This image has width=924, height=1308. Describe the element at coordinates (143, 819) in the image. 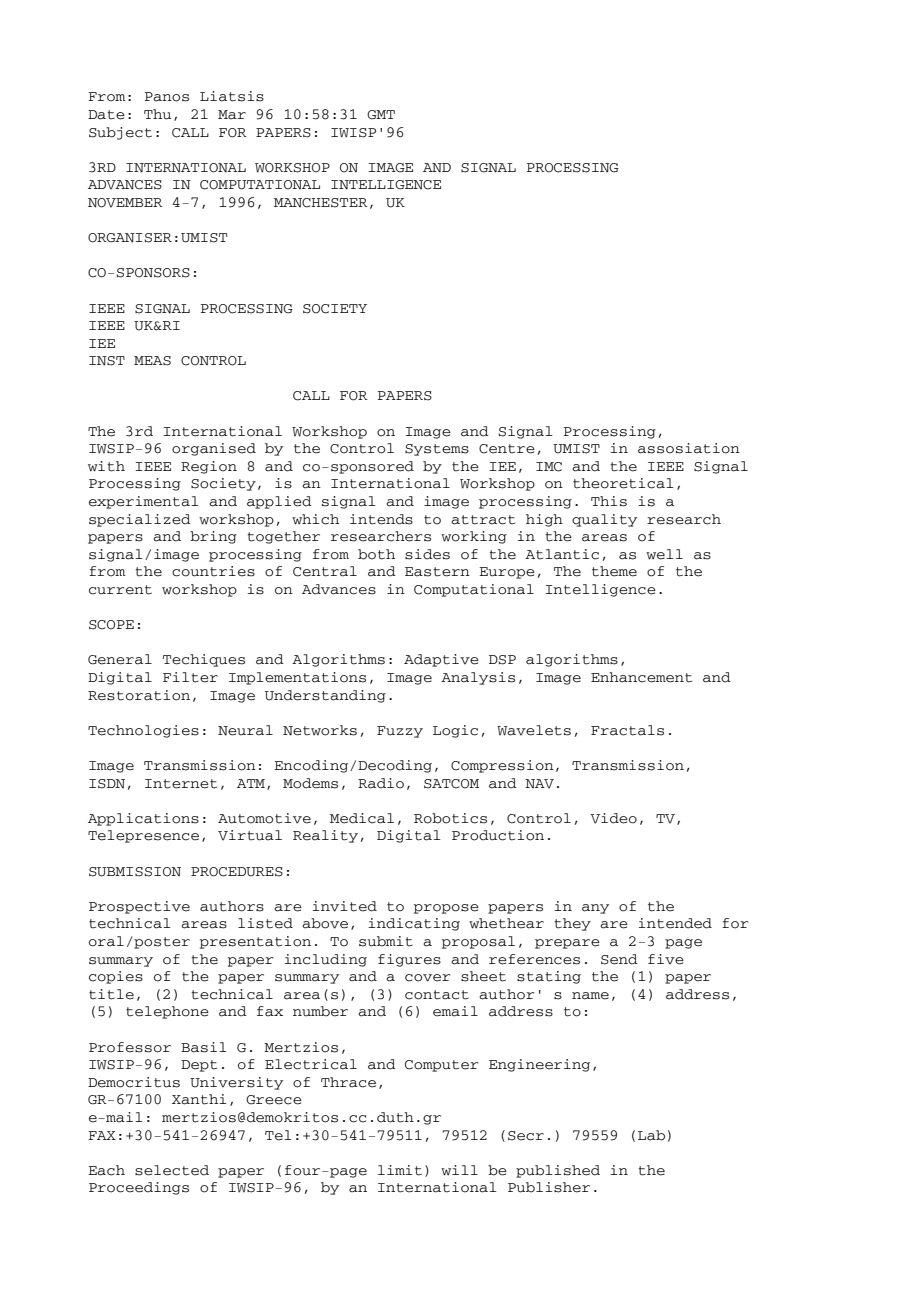

I see `Applications` at that location.
